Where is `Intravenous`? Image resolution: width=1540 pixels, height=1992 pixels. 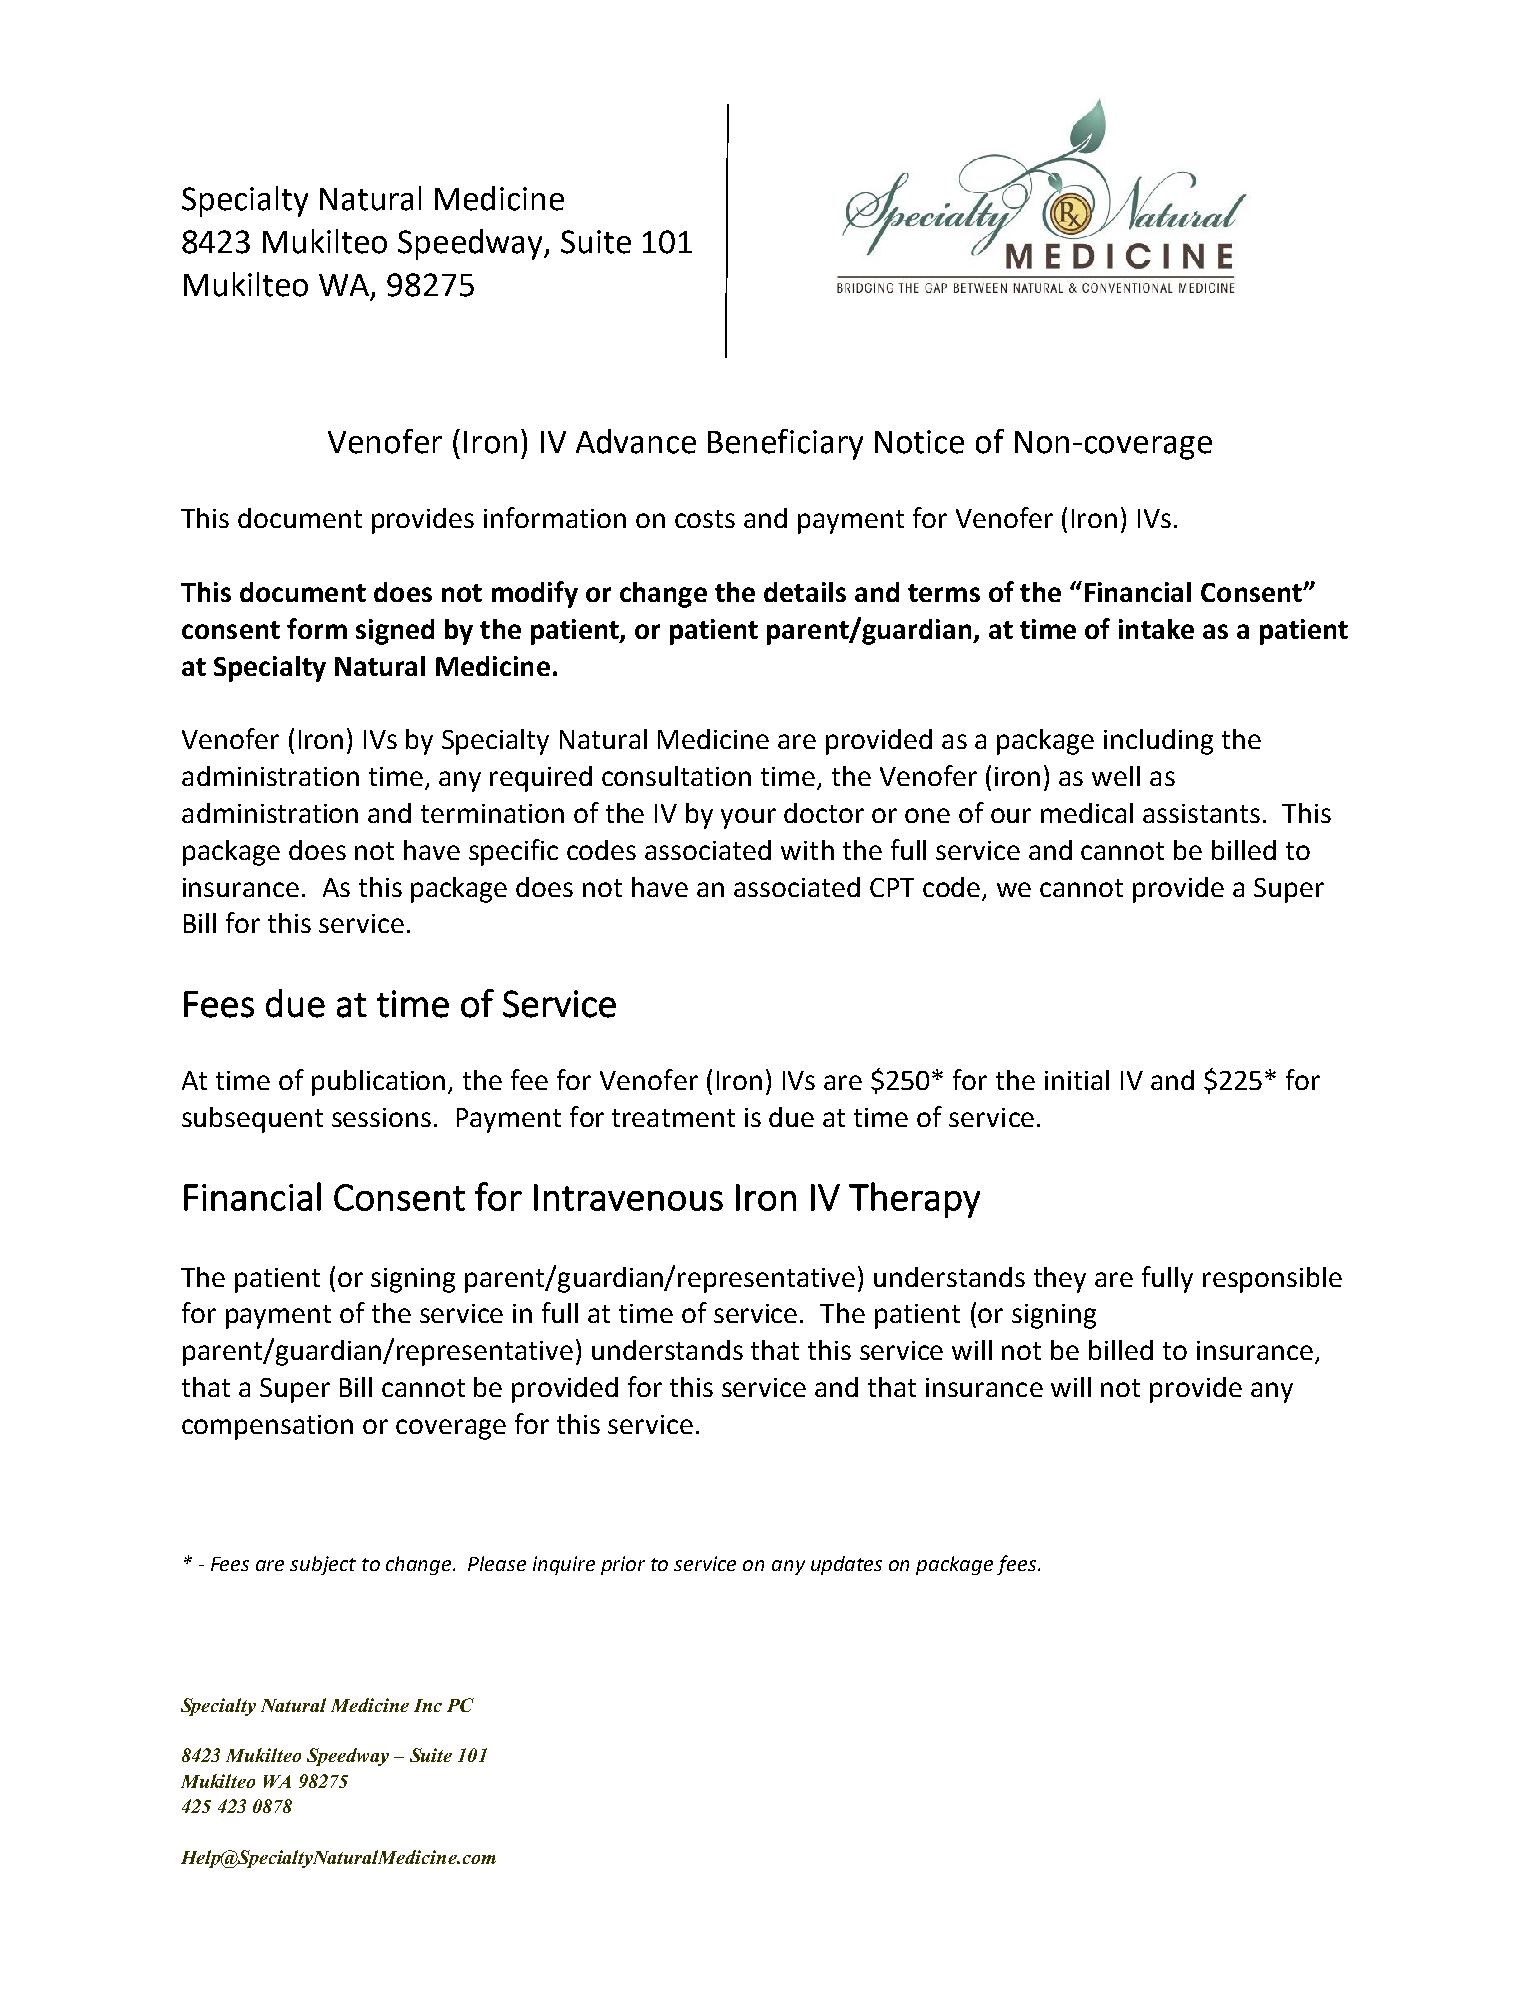 Intravenous is located at coordinates (628, 1197).
